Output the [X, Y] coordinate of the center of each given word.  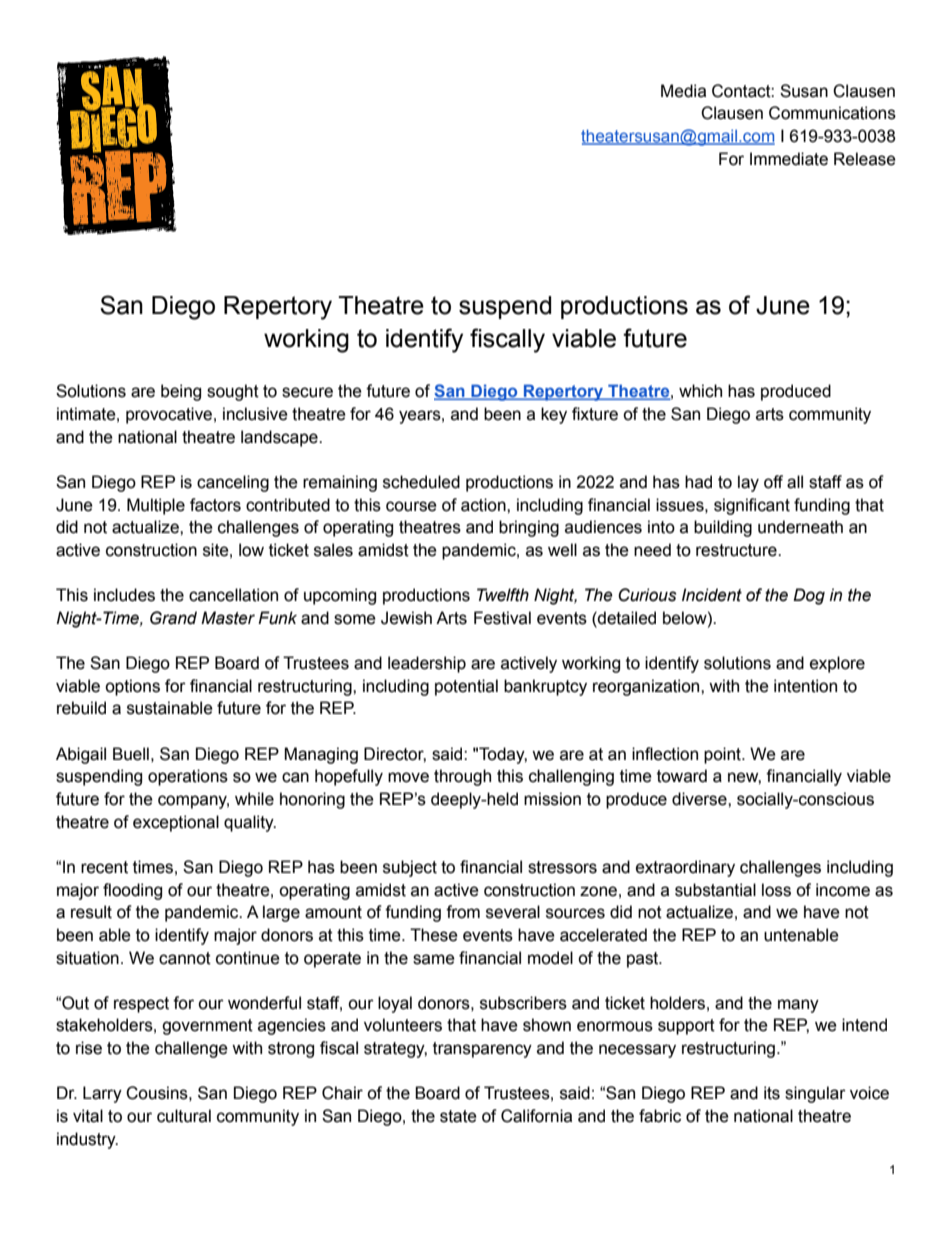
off [773, 482]
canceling [233, 483]
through [462, 777]
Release [865, 159]
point [723, 755]
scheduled [421, 482]
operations [188, 777]
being [181, 392]
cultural [184, 1116]
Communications [832, 113]
